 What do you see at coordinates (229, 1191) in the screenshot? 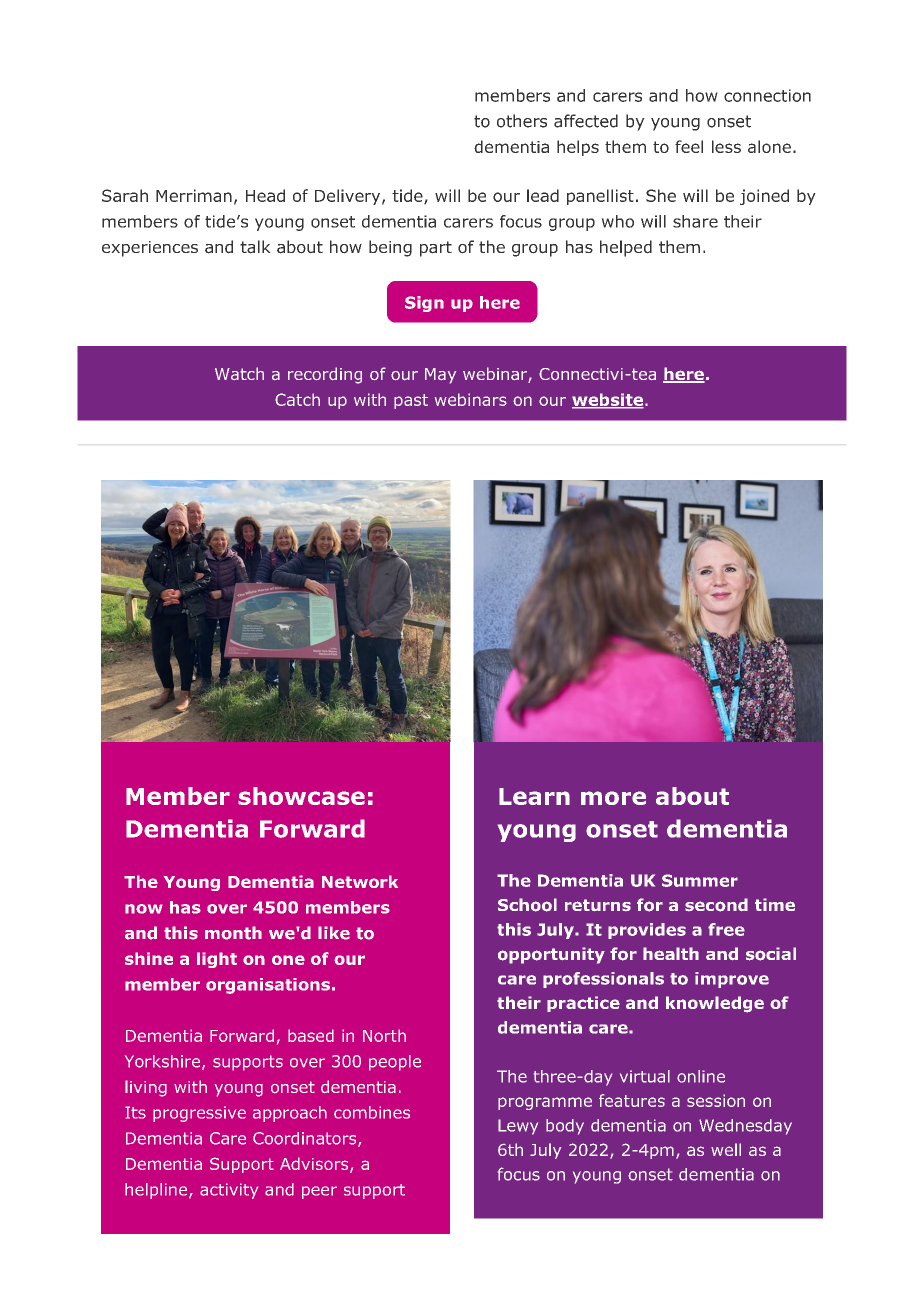
I see `activity` at bounding box center [229, 1191].
